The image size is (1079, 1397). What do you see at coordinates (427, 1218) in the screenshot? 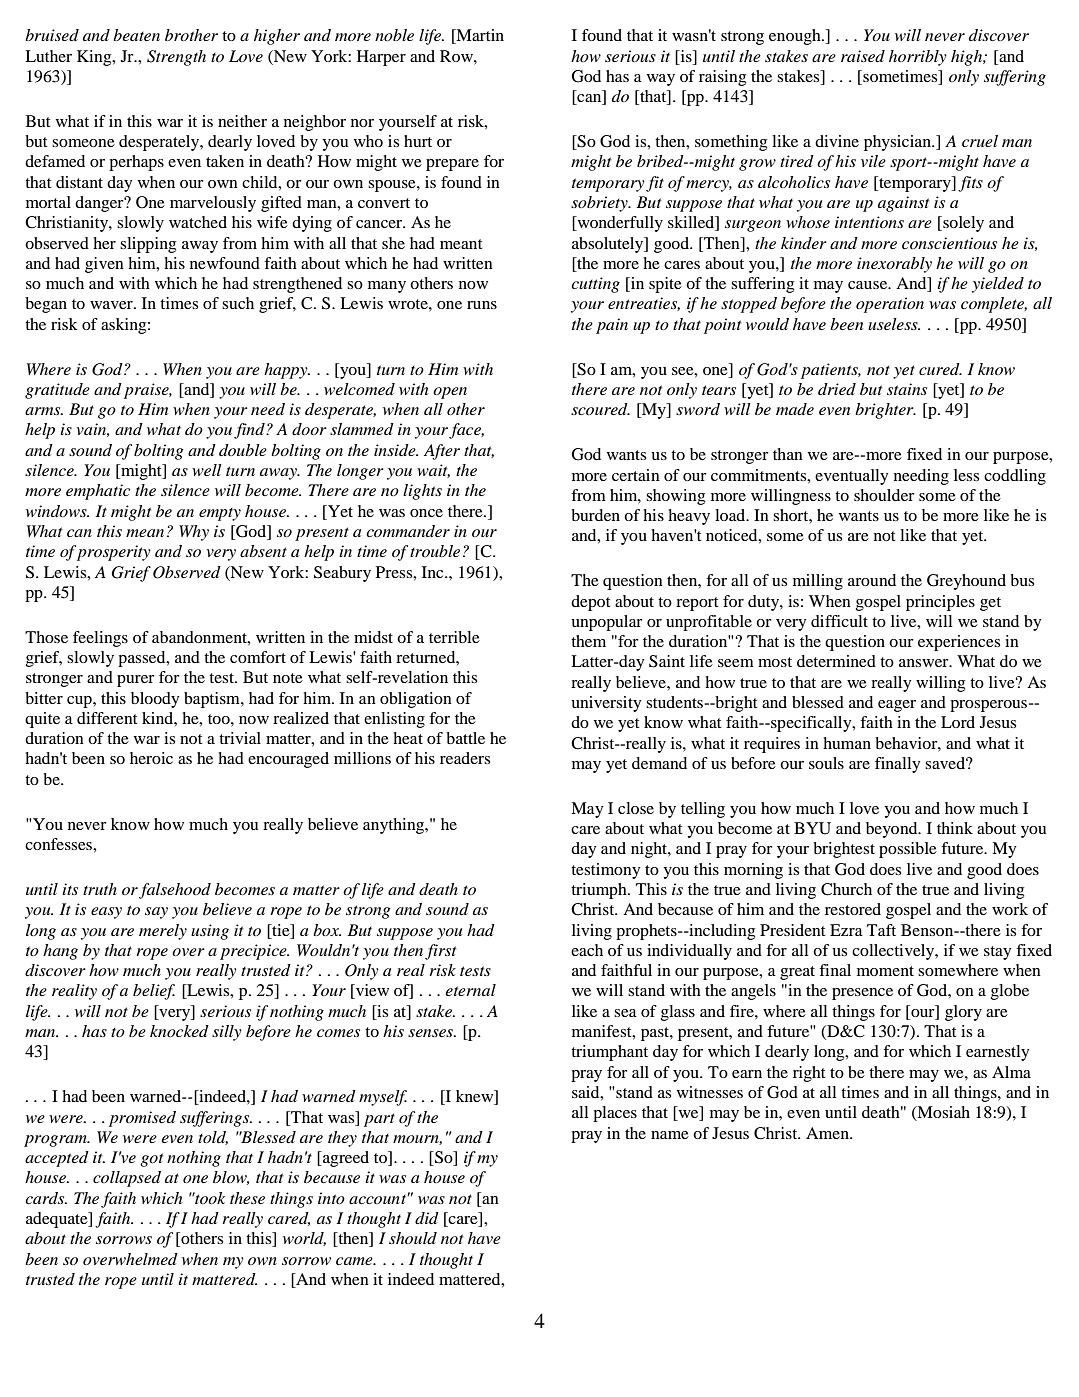
I see `did` at bounding box center [427, 1218].
